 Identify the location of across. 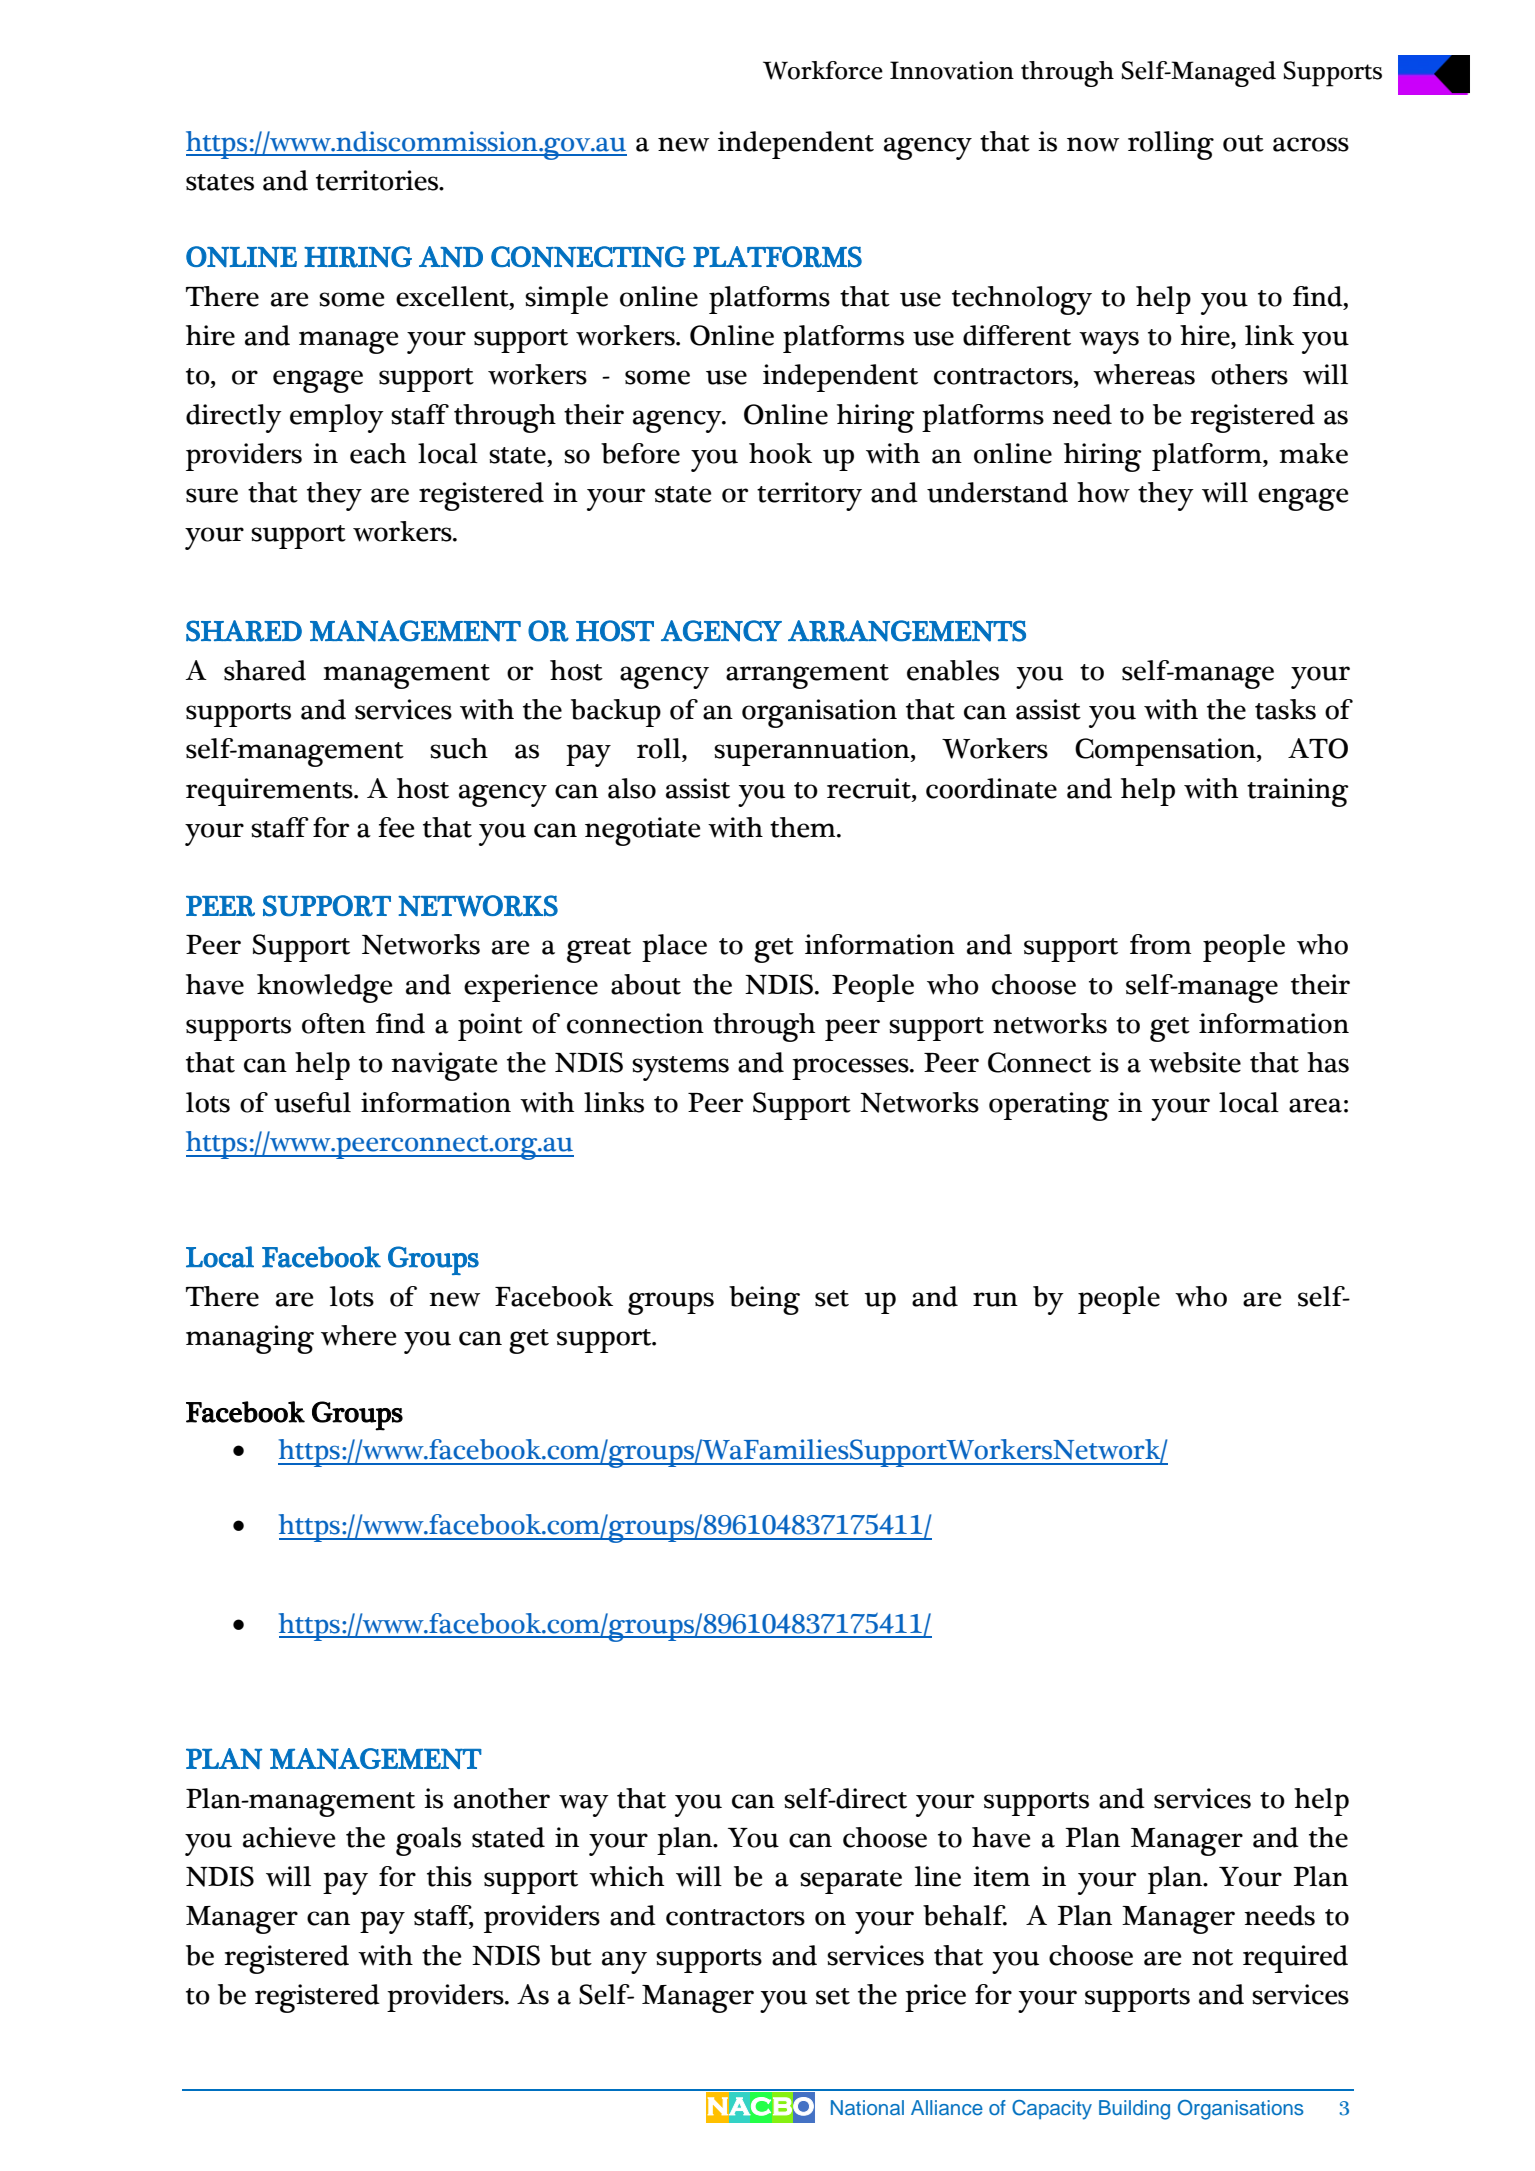
(1311, 144).
